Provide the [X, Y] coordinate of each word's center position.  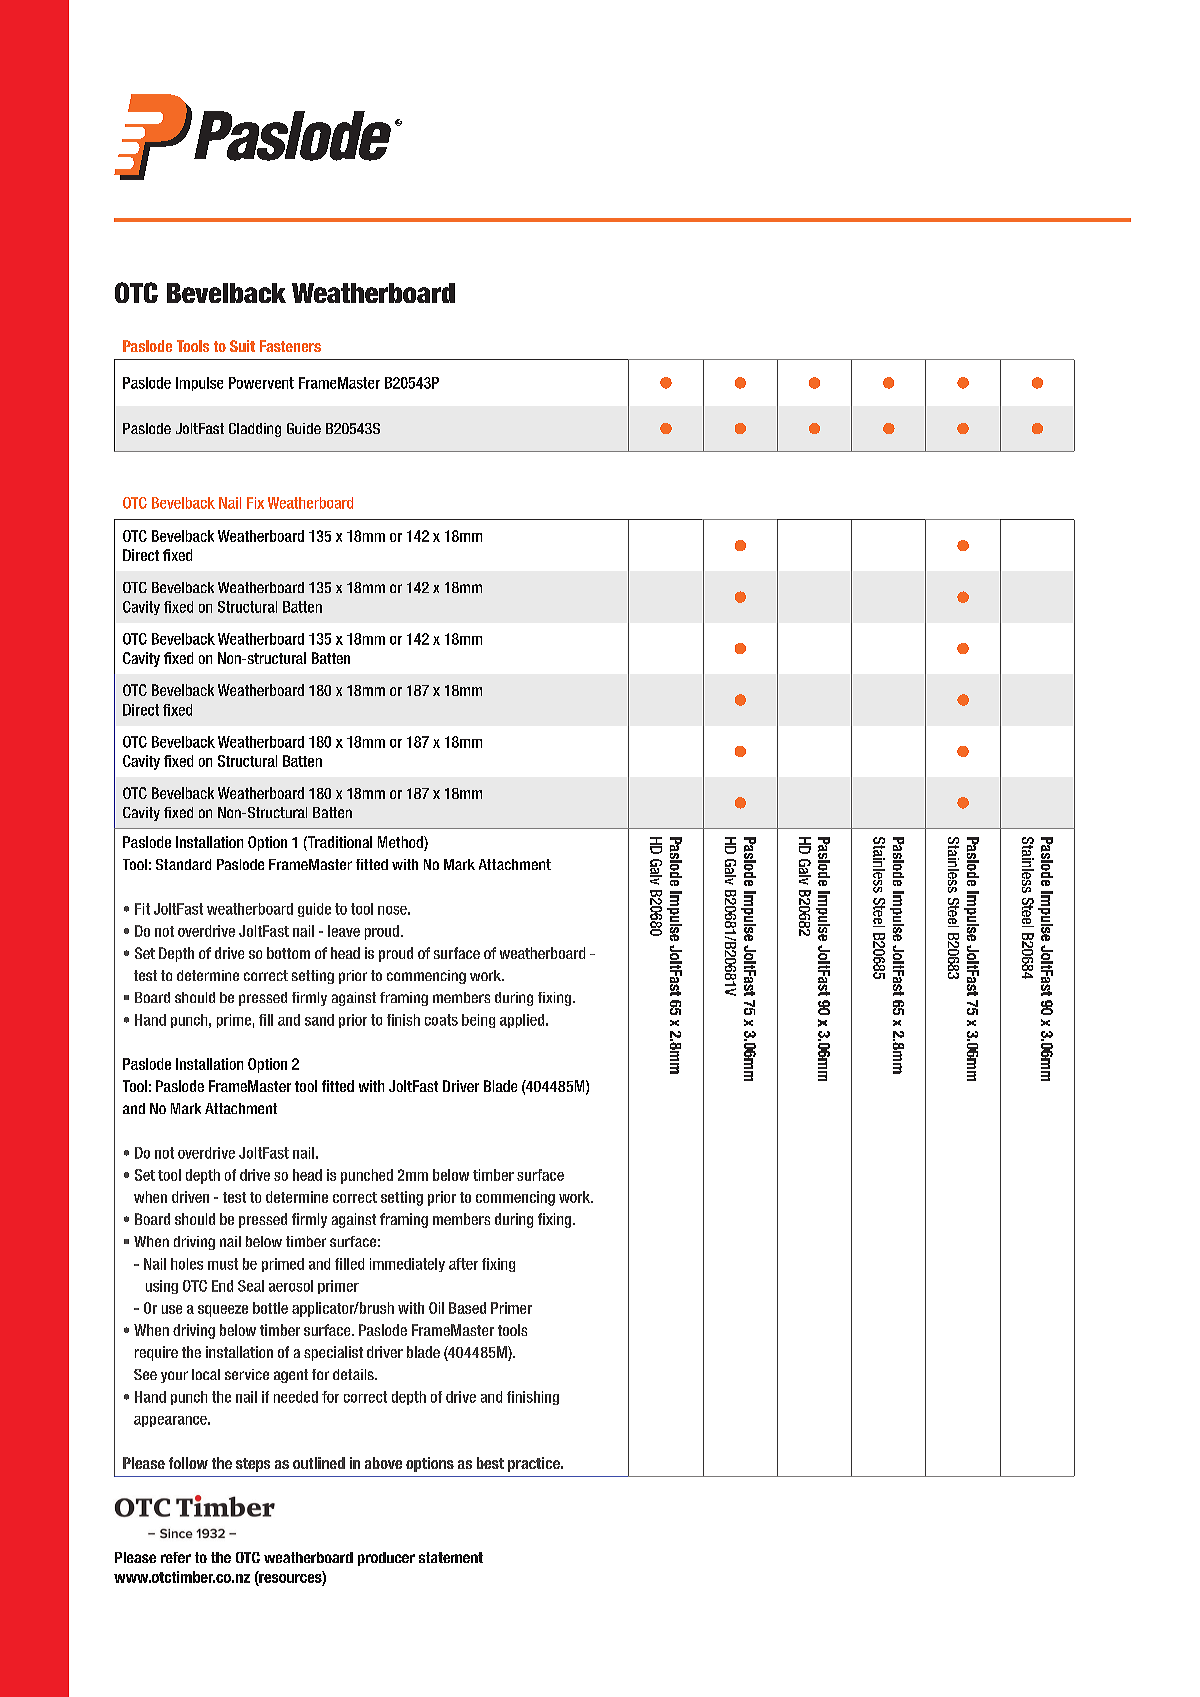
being [478, 1021]
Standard [183, 864]
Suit [242, 346]
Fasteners [290, 346]
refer [176, 1557]
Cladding [255, 430]
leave [344, 931]
